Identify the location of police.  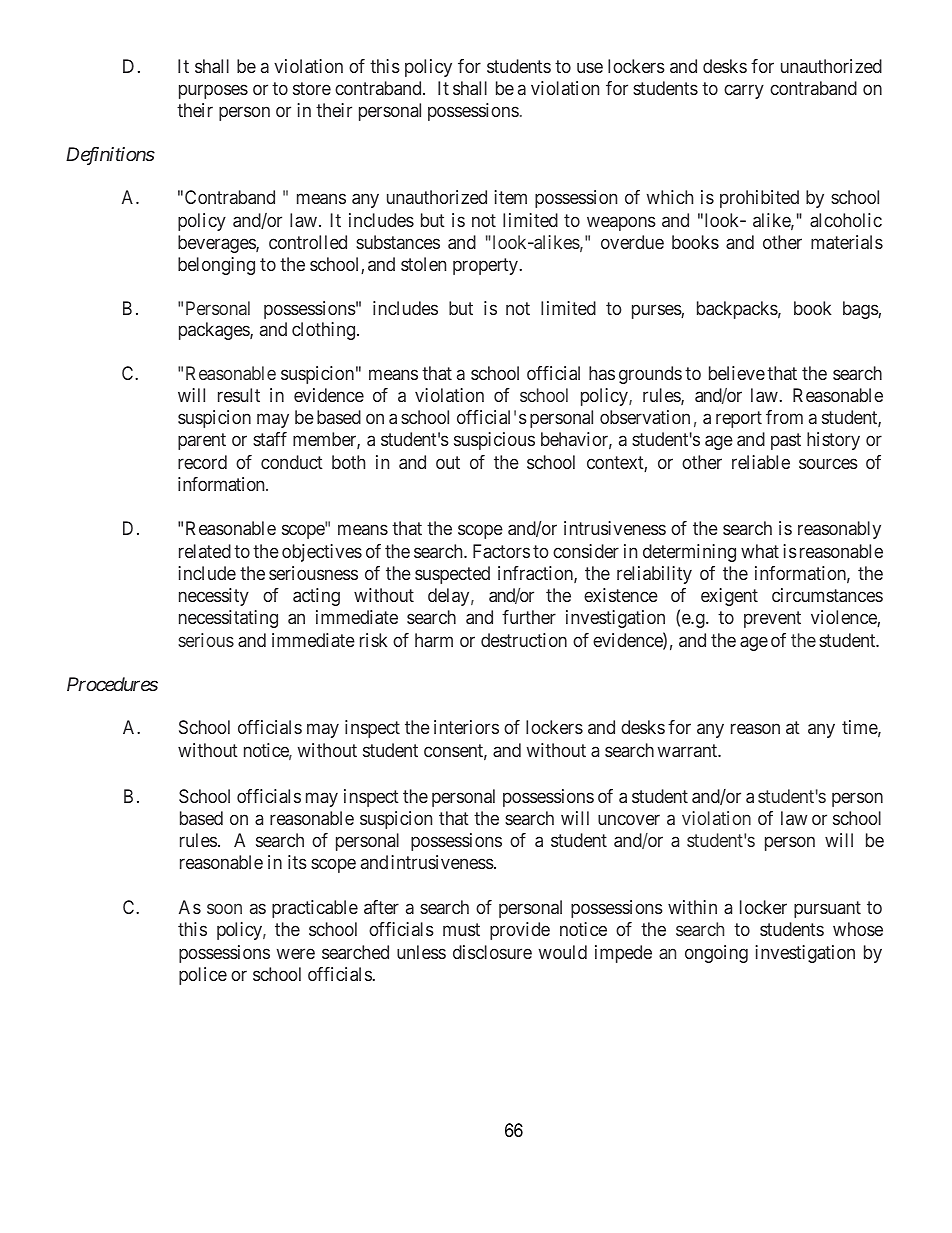
(203, 976).
